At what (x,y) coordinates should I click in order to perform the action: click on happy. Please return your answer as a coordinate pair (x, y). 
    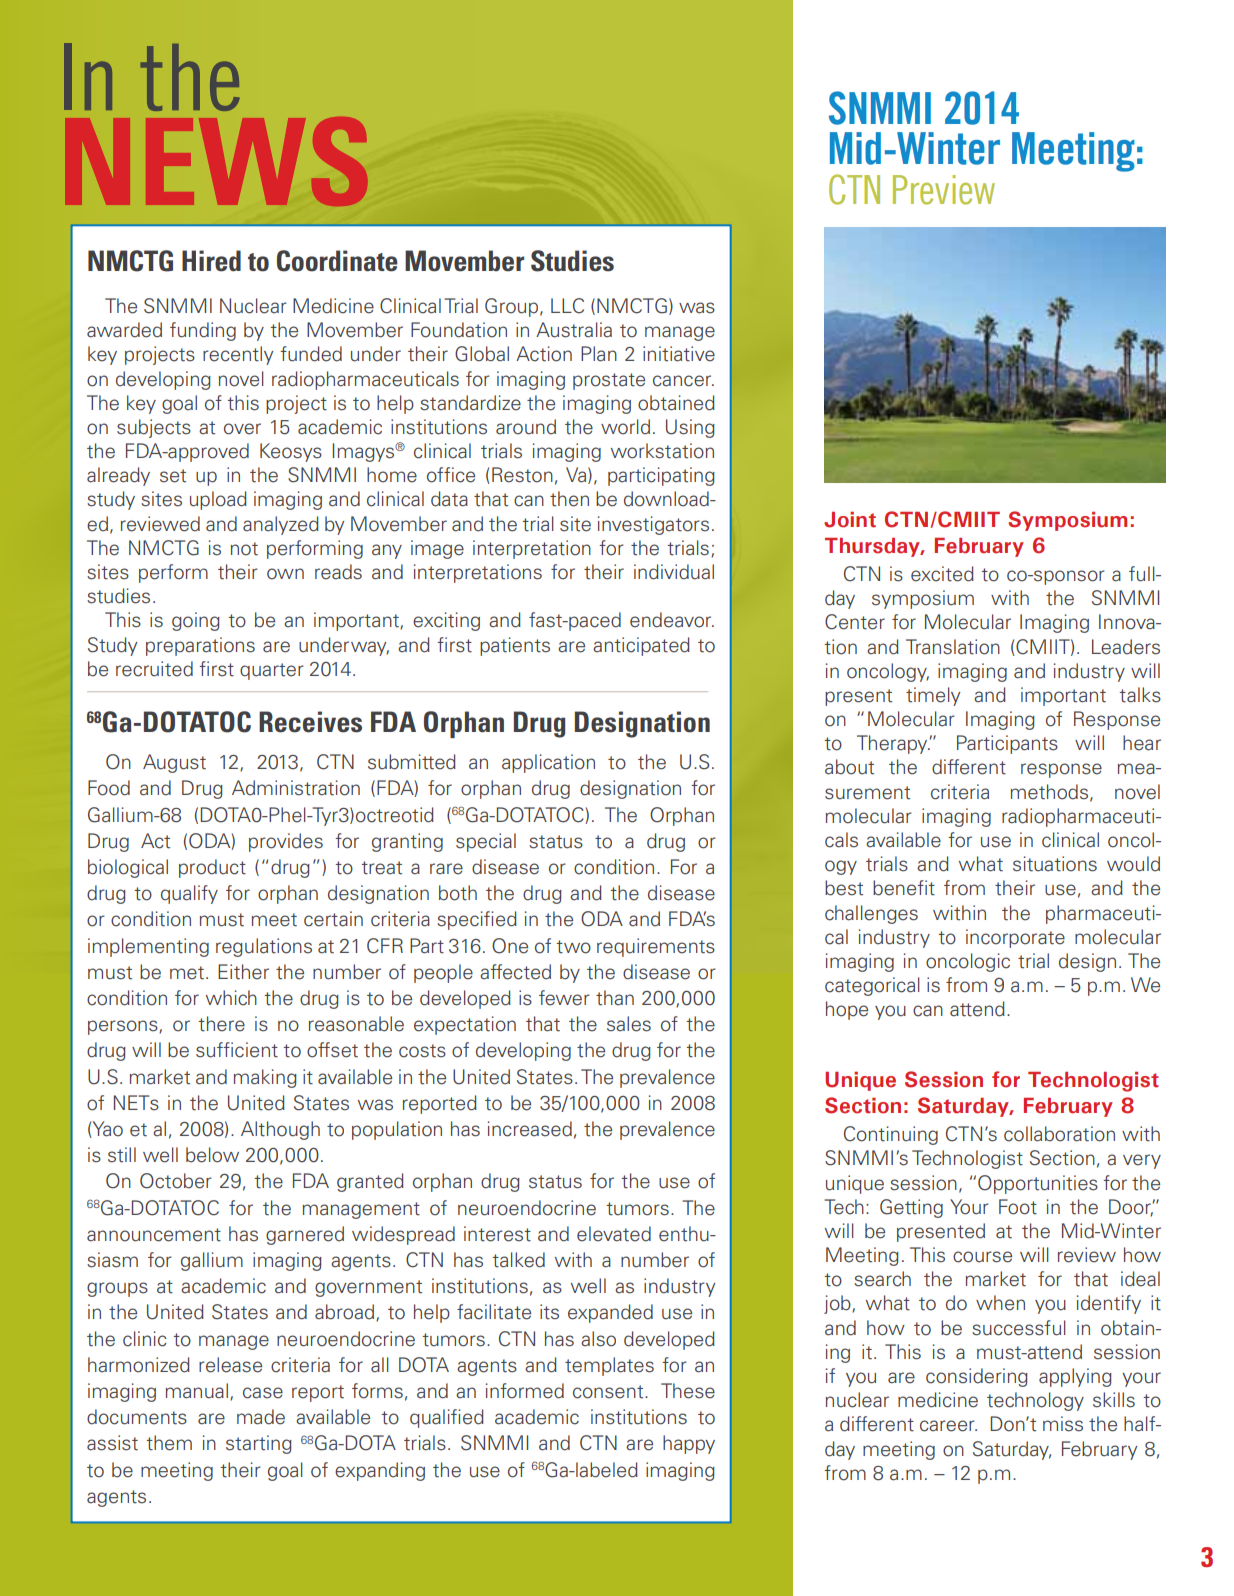
    Looking at the image, I should click on (689, 1444).
